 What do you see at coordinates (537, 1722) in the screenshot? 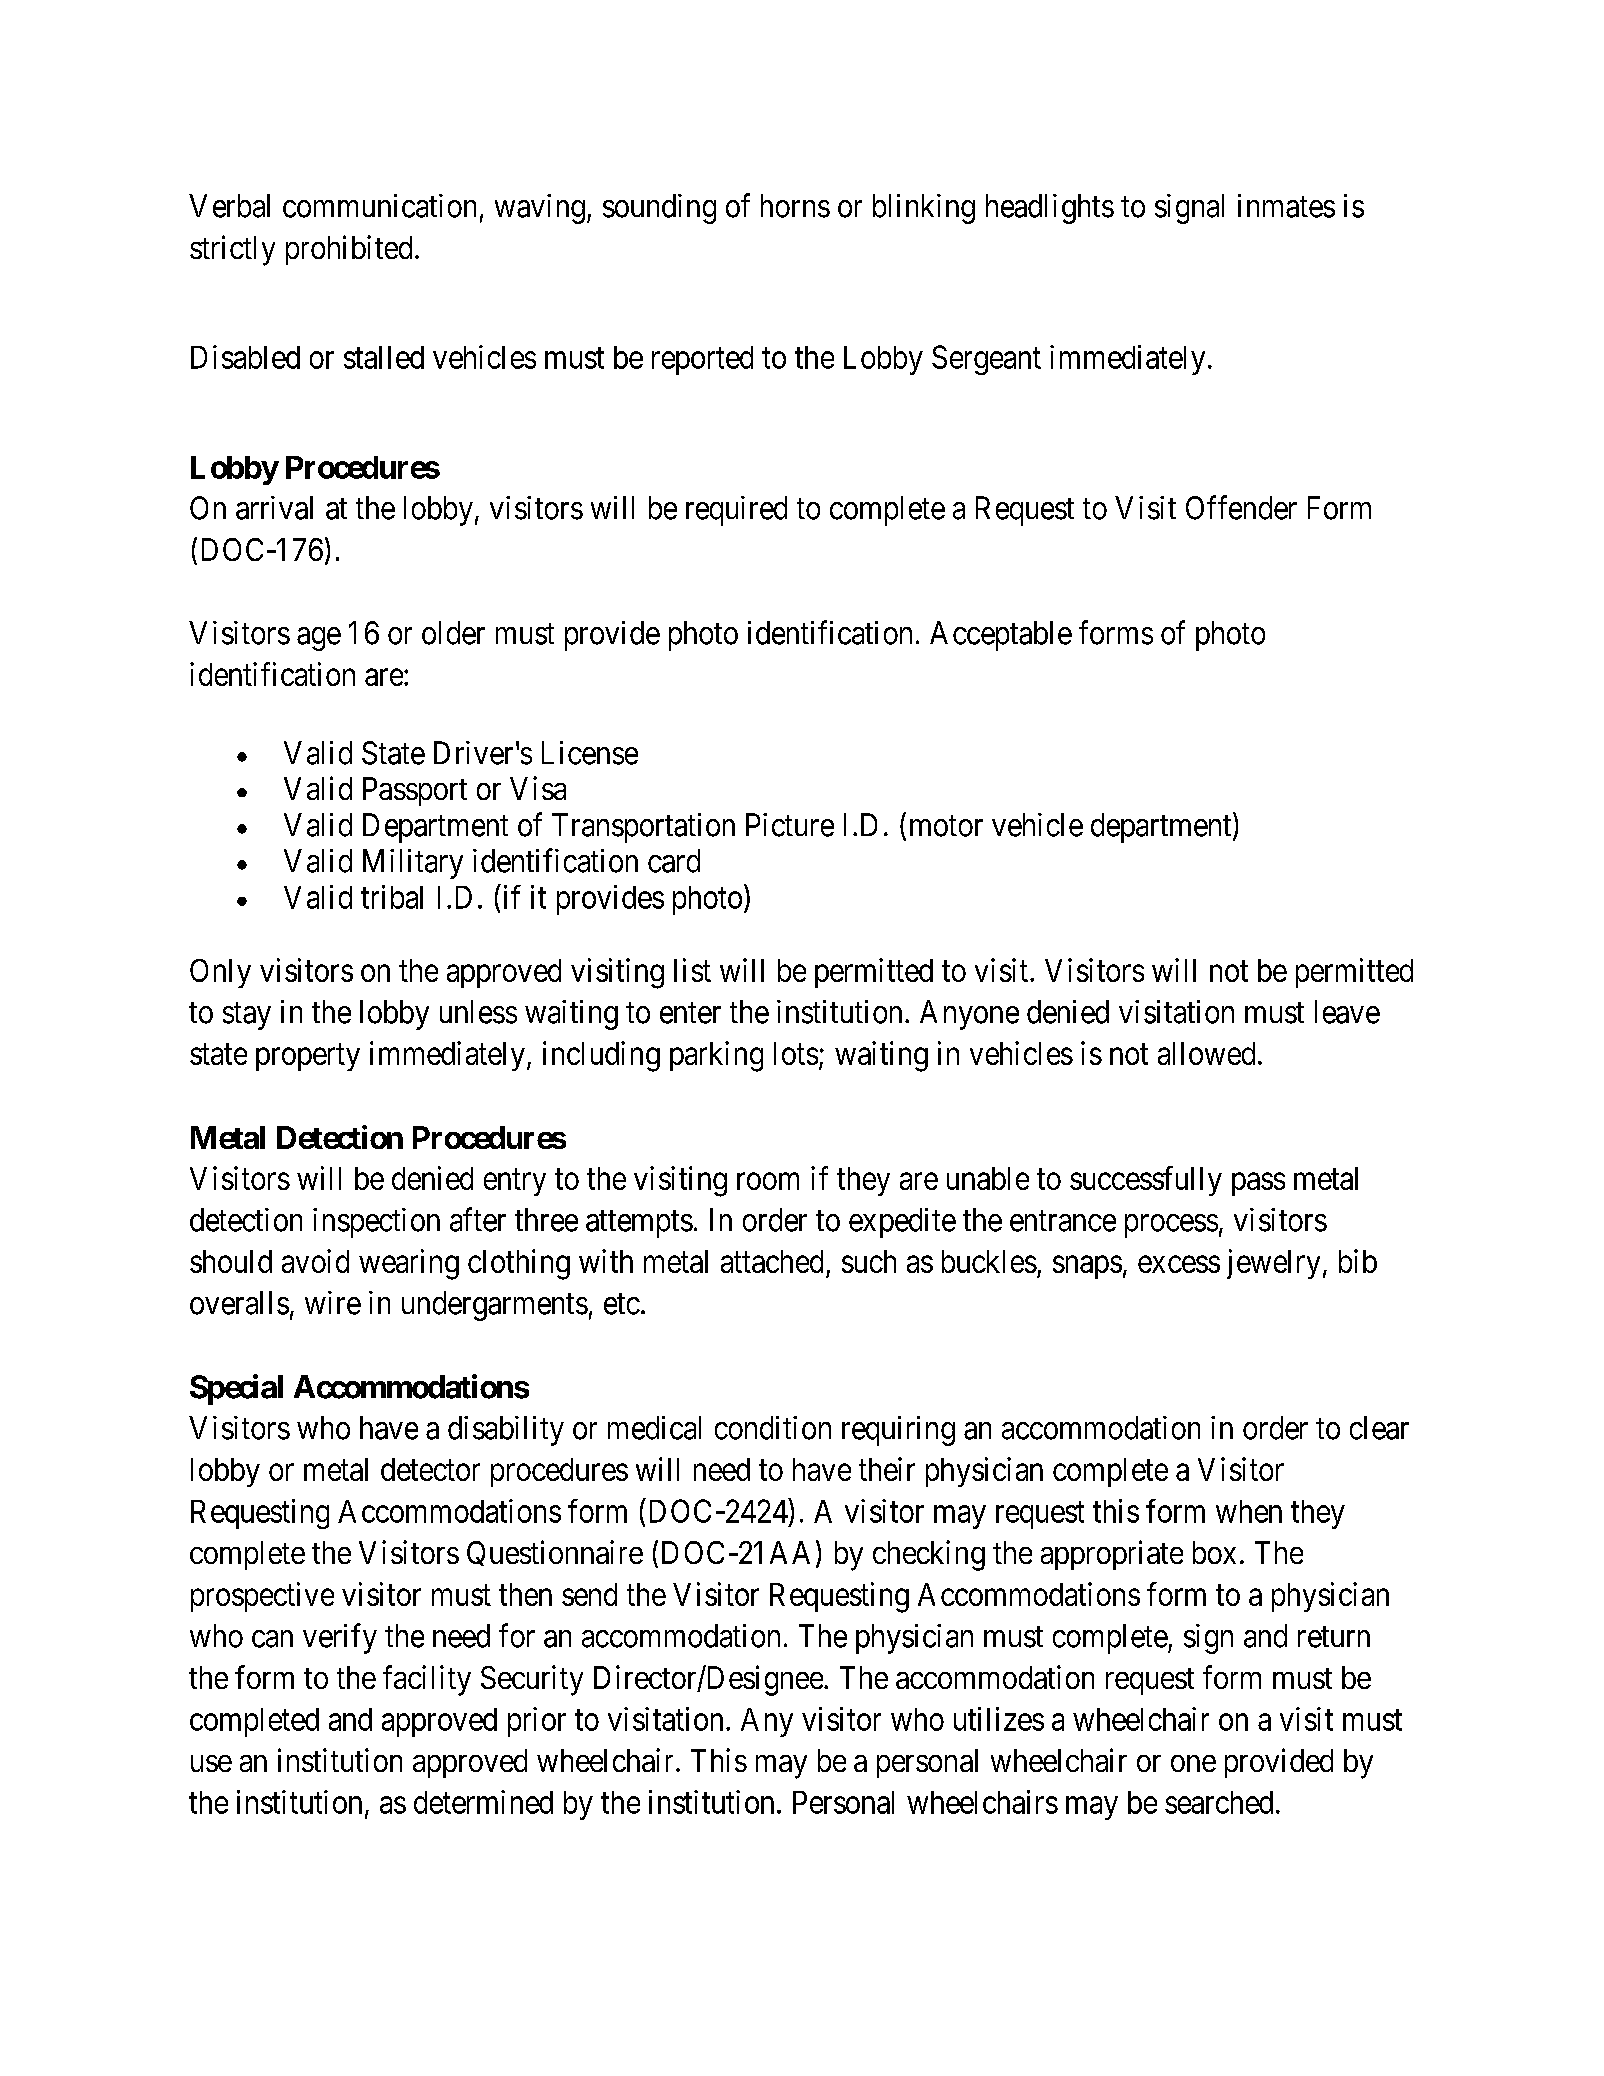
I see `prior` at bounding box center [537, 1722].
